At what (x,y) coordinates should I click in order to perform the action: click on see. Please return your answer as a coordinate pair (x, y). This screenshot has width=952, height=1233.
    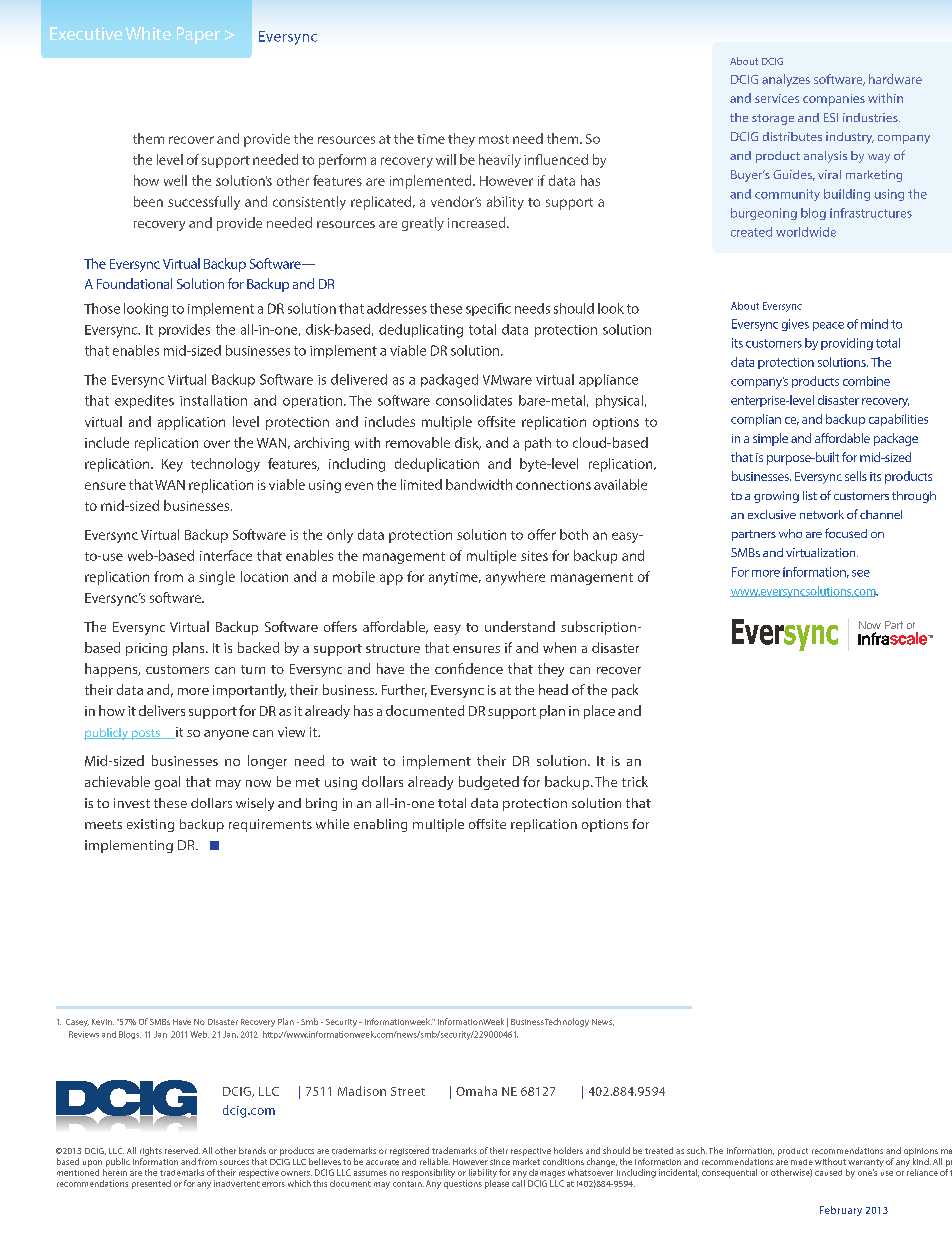
    Looking at the image, I should click on (861, 573).
